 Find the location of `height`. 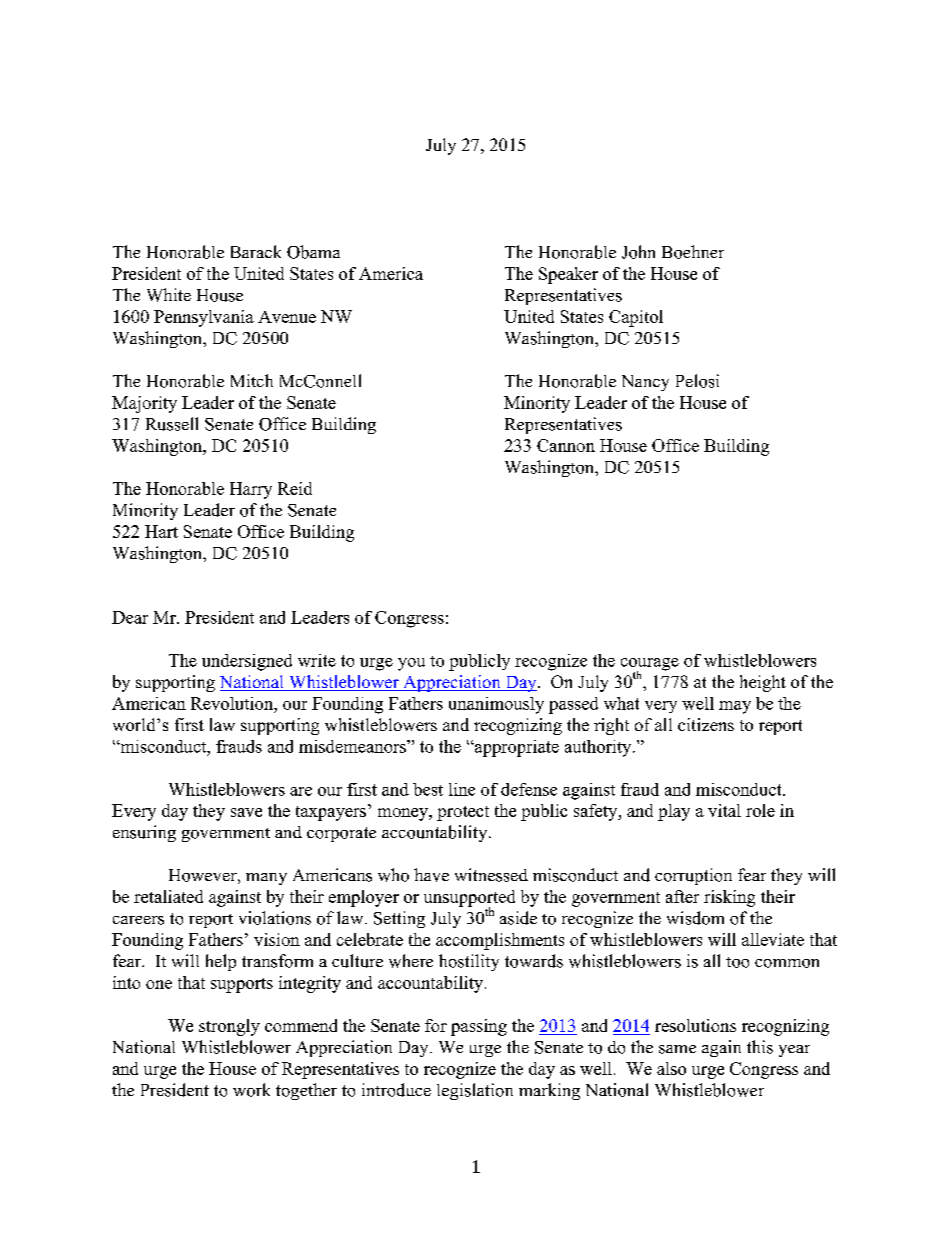

height is located at coordinates (763, 683).
